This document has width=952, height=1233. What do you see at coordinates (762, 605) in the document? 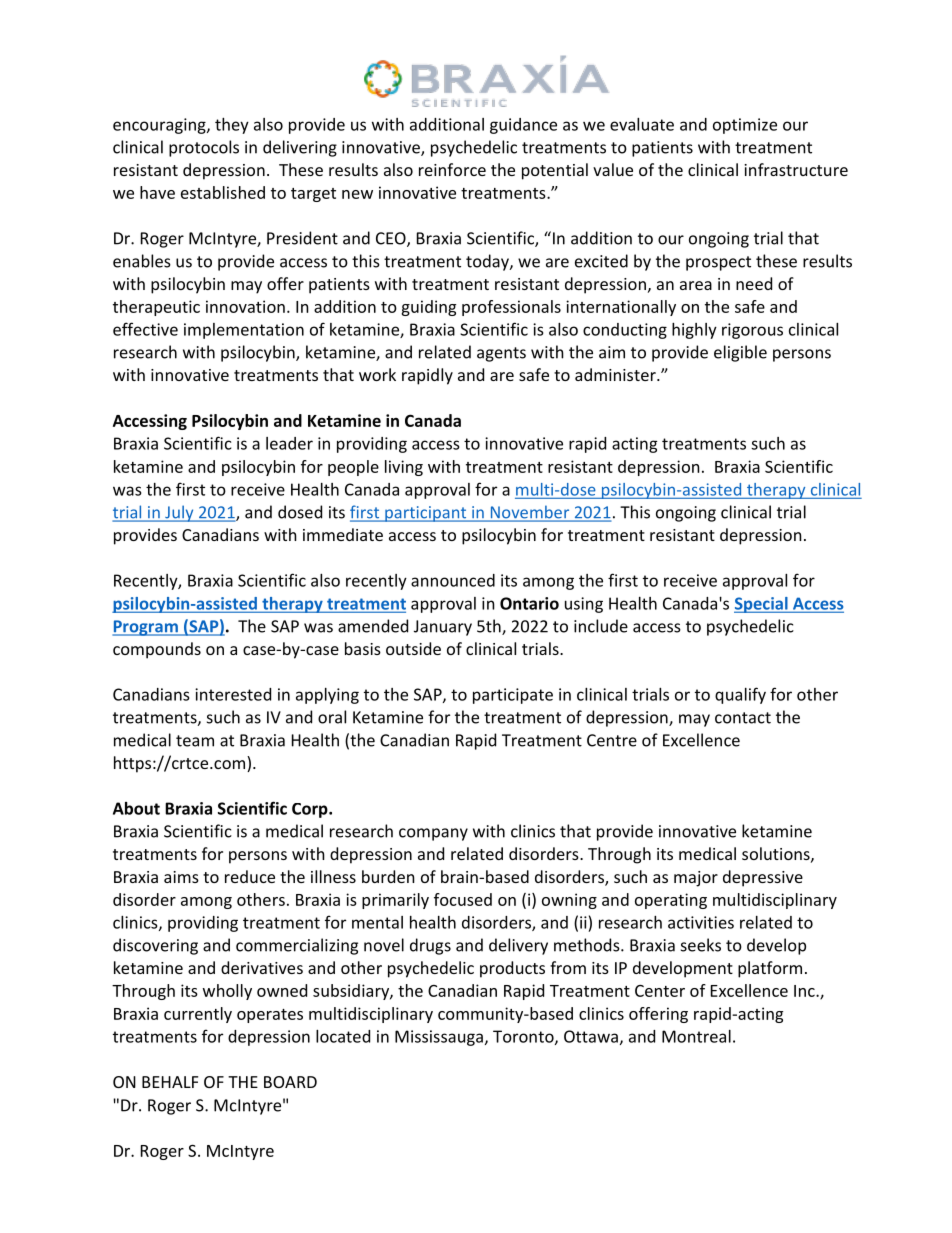
I see `Special` at bounding box center [762, 605].
